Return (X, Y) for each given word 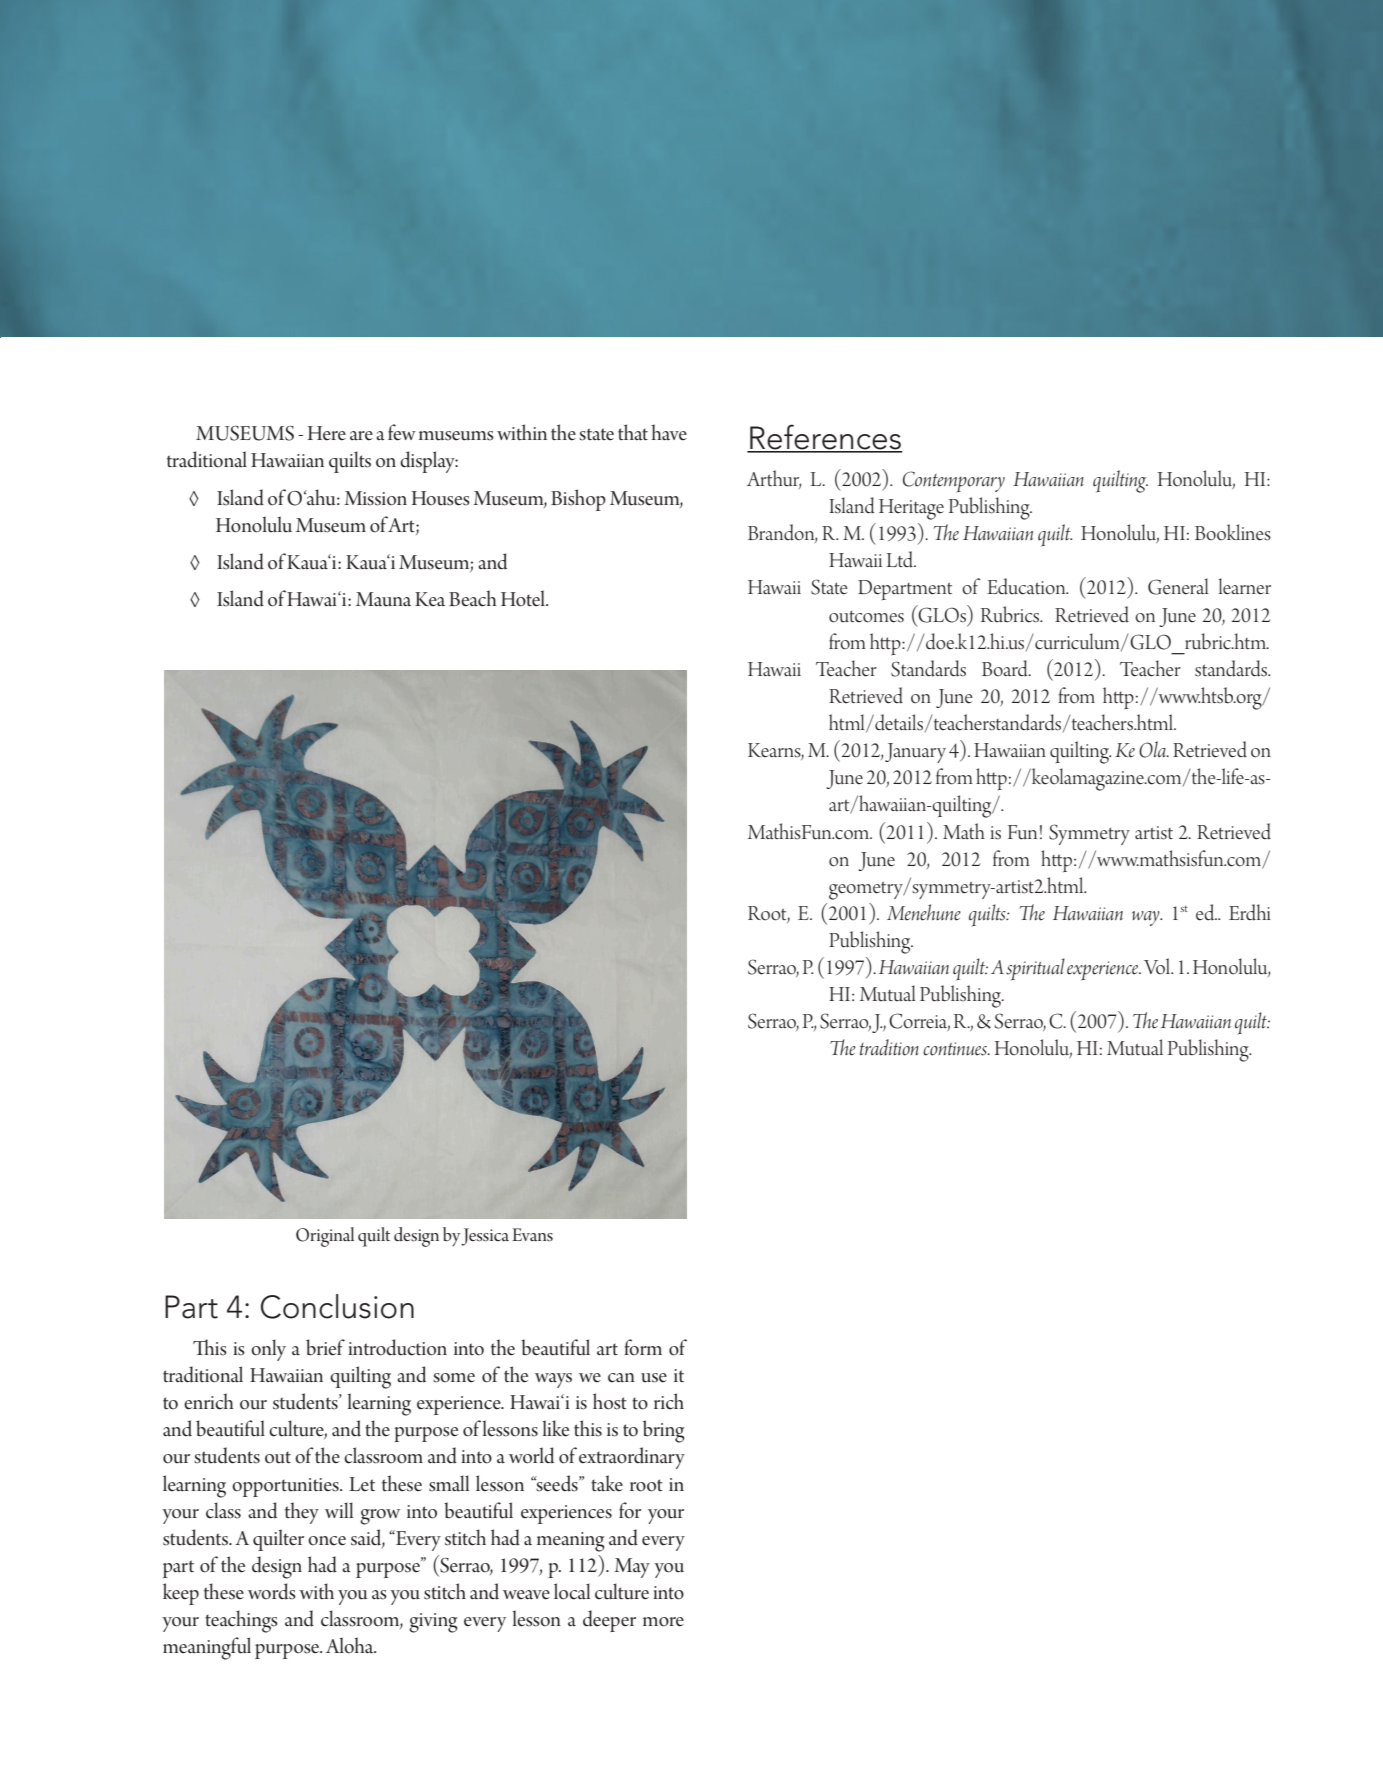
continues (956, 1049)
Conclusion (337, 1306)
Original (325, 1237)
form (643, 1347)
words (272, 1591)
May (632, 1568)
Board (1006, 668)
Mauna (383, 599)
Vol (1158, 966)
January (915, 753)
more (663, 1622)
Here (327, 433)
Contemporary (954, 482)
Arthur (774, 479)
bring (664, 1431)
